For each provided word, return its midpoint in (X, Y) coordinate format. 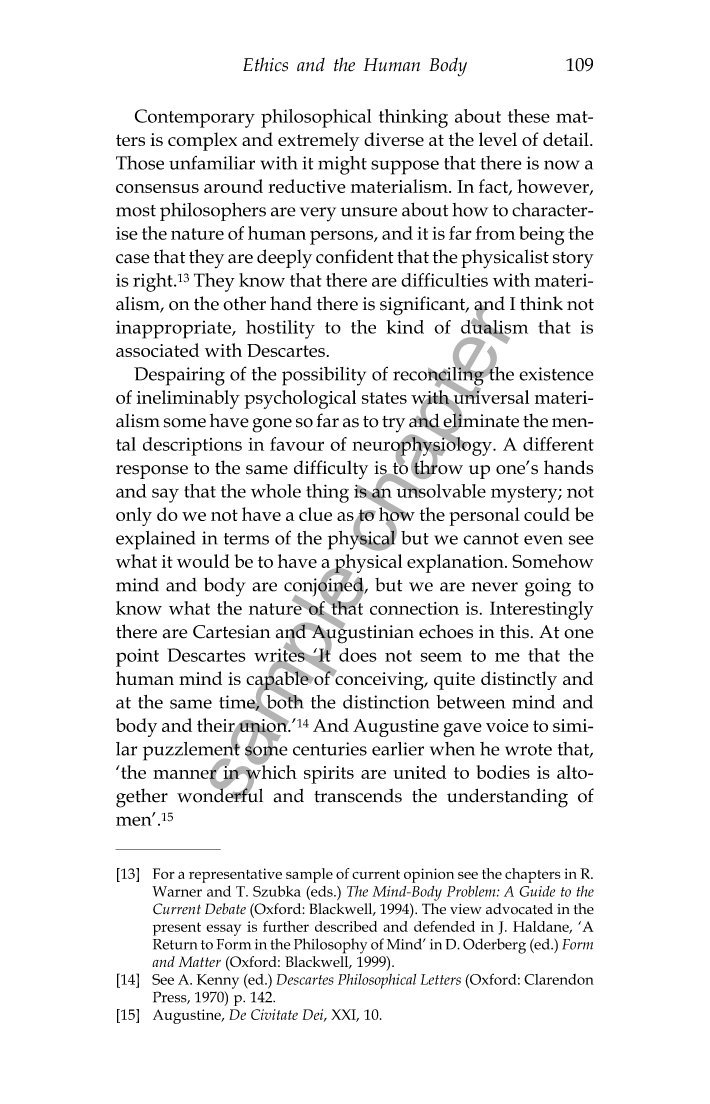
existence (556, 374)
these (529, 116)
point (137, 657)
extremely (318, 141)
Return (175, 944)
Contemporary (195, 118)
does (358, 655)
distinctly (519, 680)
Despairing (179, 376)
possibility (324, 376)
